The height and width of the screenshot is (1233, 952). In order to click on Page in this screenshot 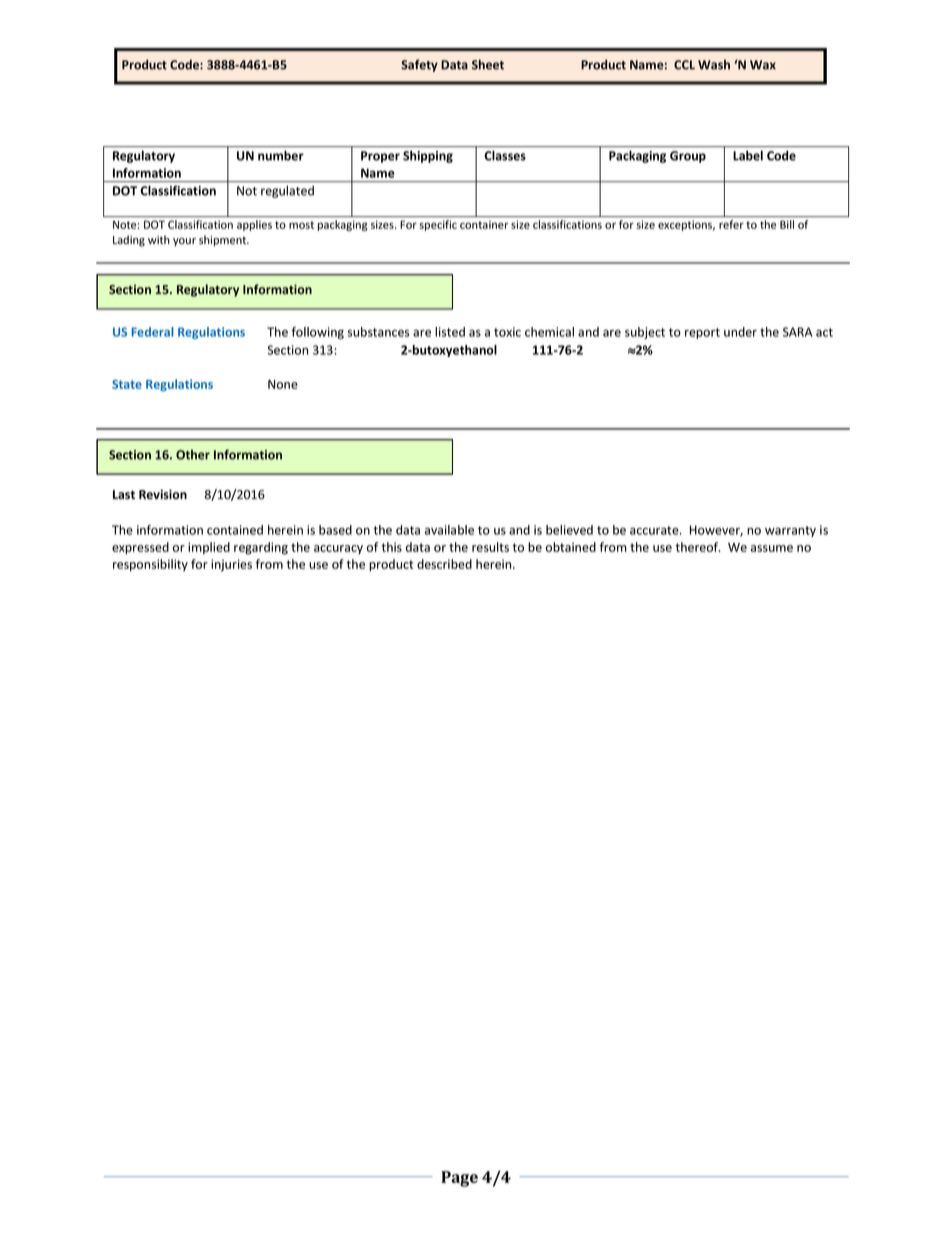, I will do `click(459, 1179)`.
